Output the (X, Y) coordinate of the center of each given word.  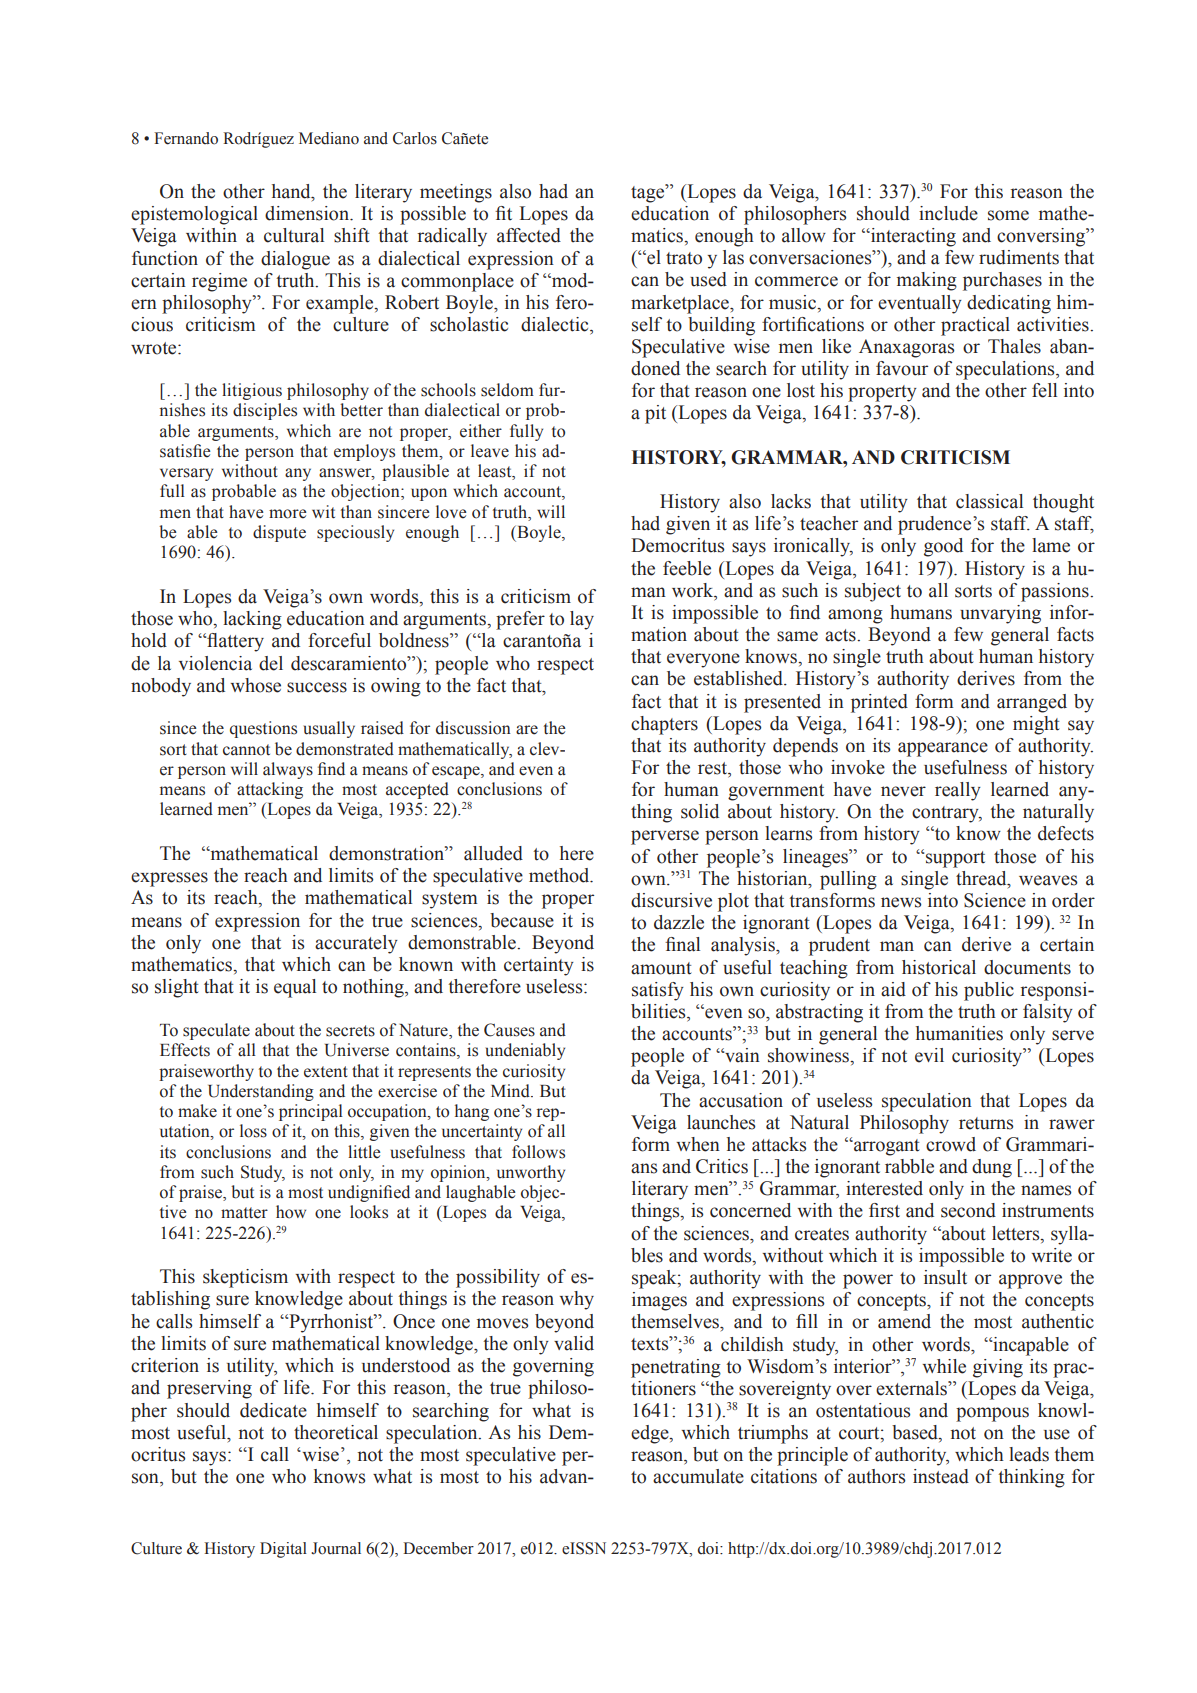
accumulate (698, 1476)
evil (929, 1055)
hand (292, 192)
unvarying (1000, 614)
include (948, 213)
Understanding (261, 1092)
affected (529, 235)
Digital (283, 1550)
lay (582, 620)
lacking (252, 620)
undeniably (525, 1051)
